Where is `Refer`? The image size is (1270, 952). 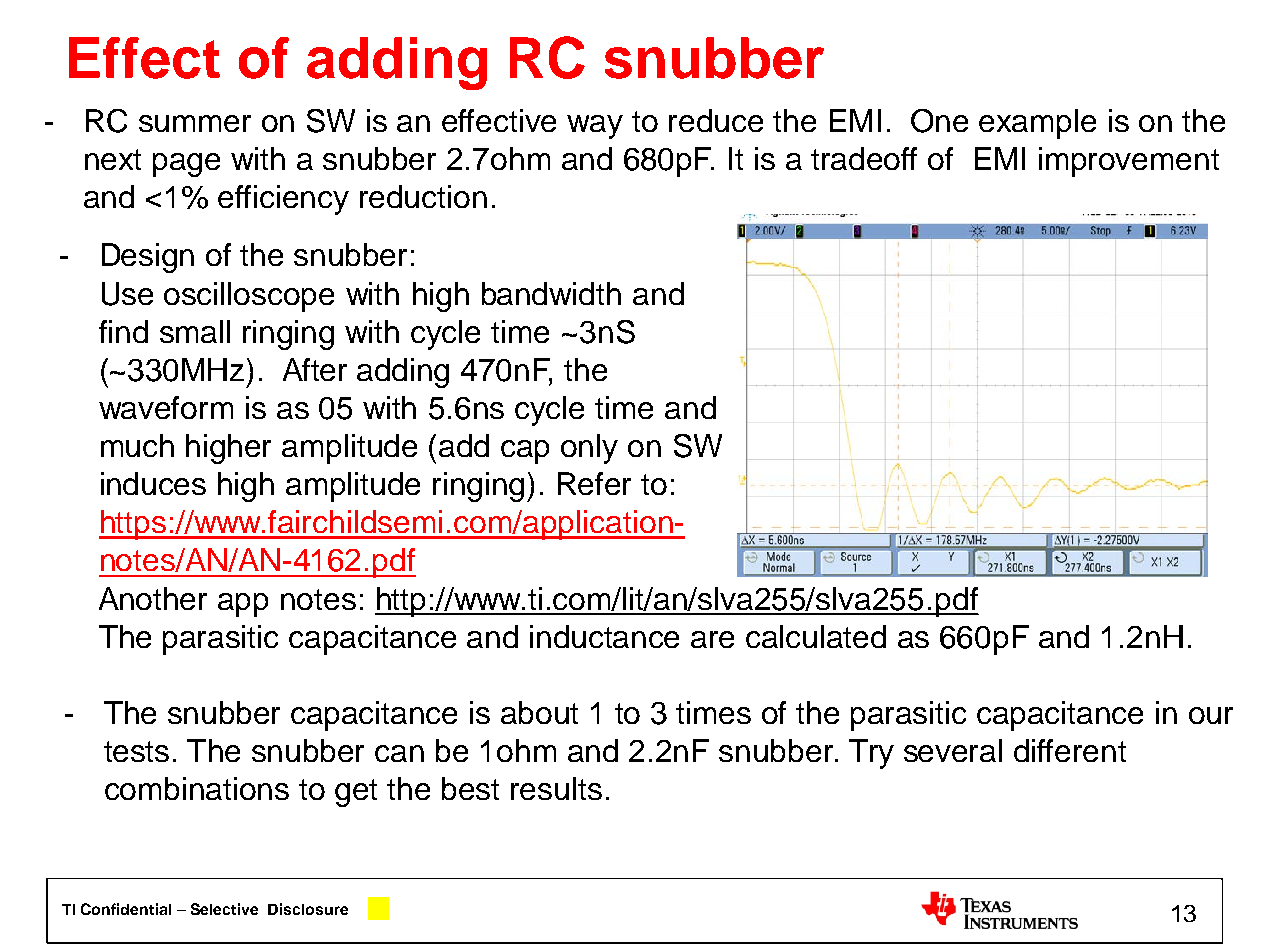
Refer is located at coordinates (594, 483).
